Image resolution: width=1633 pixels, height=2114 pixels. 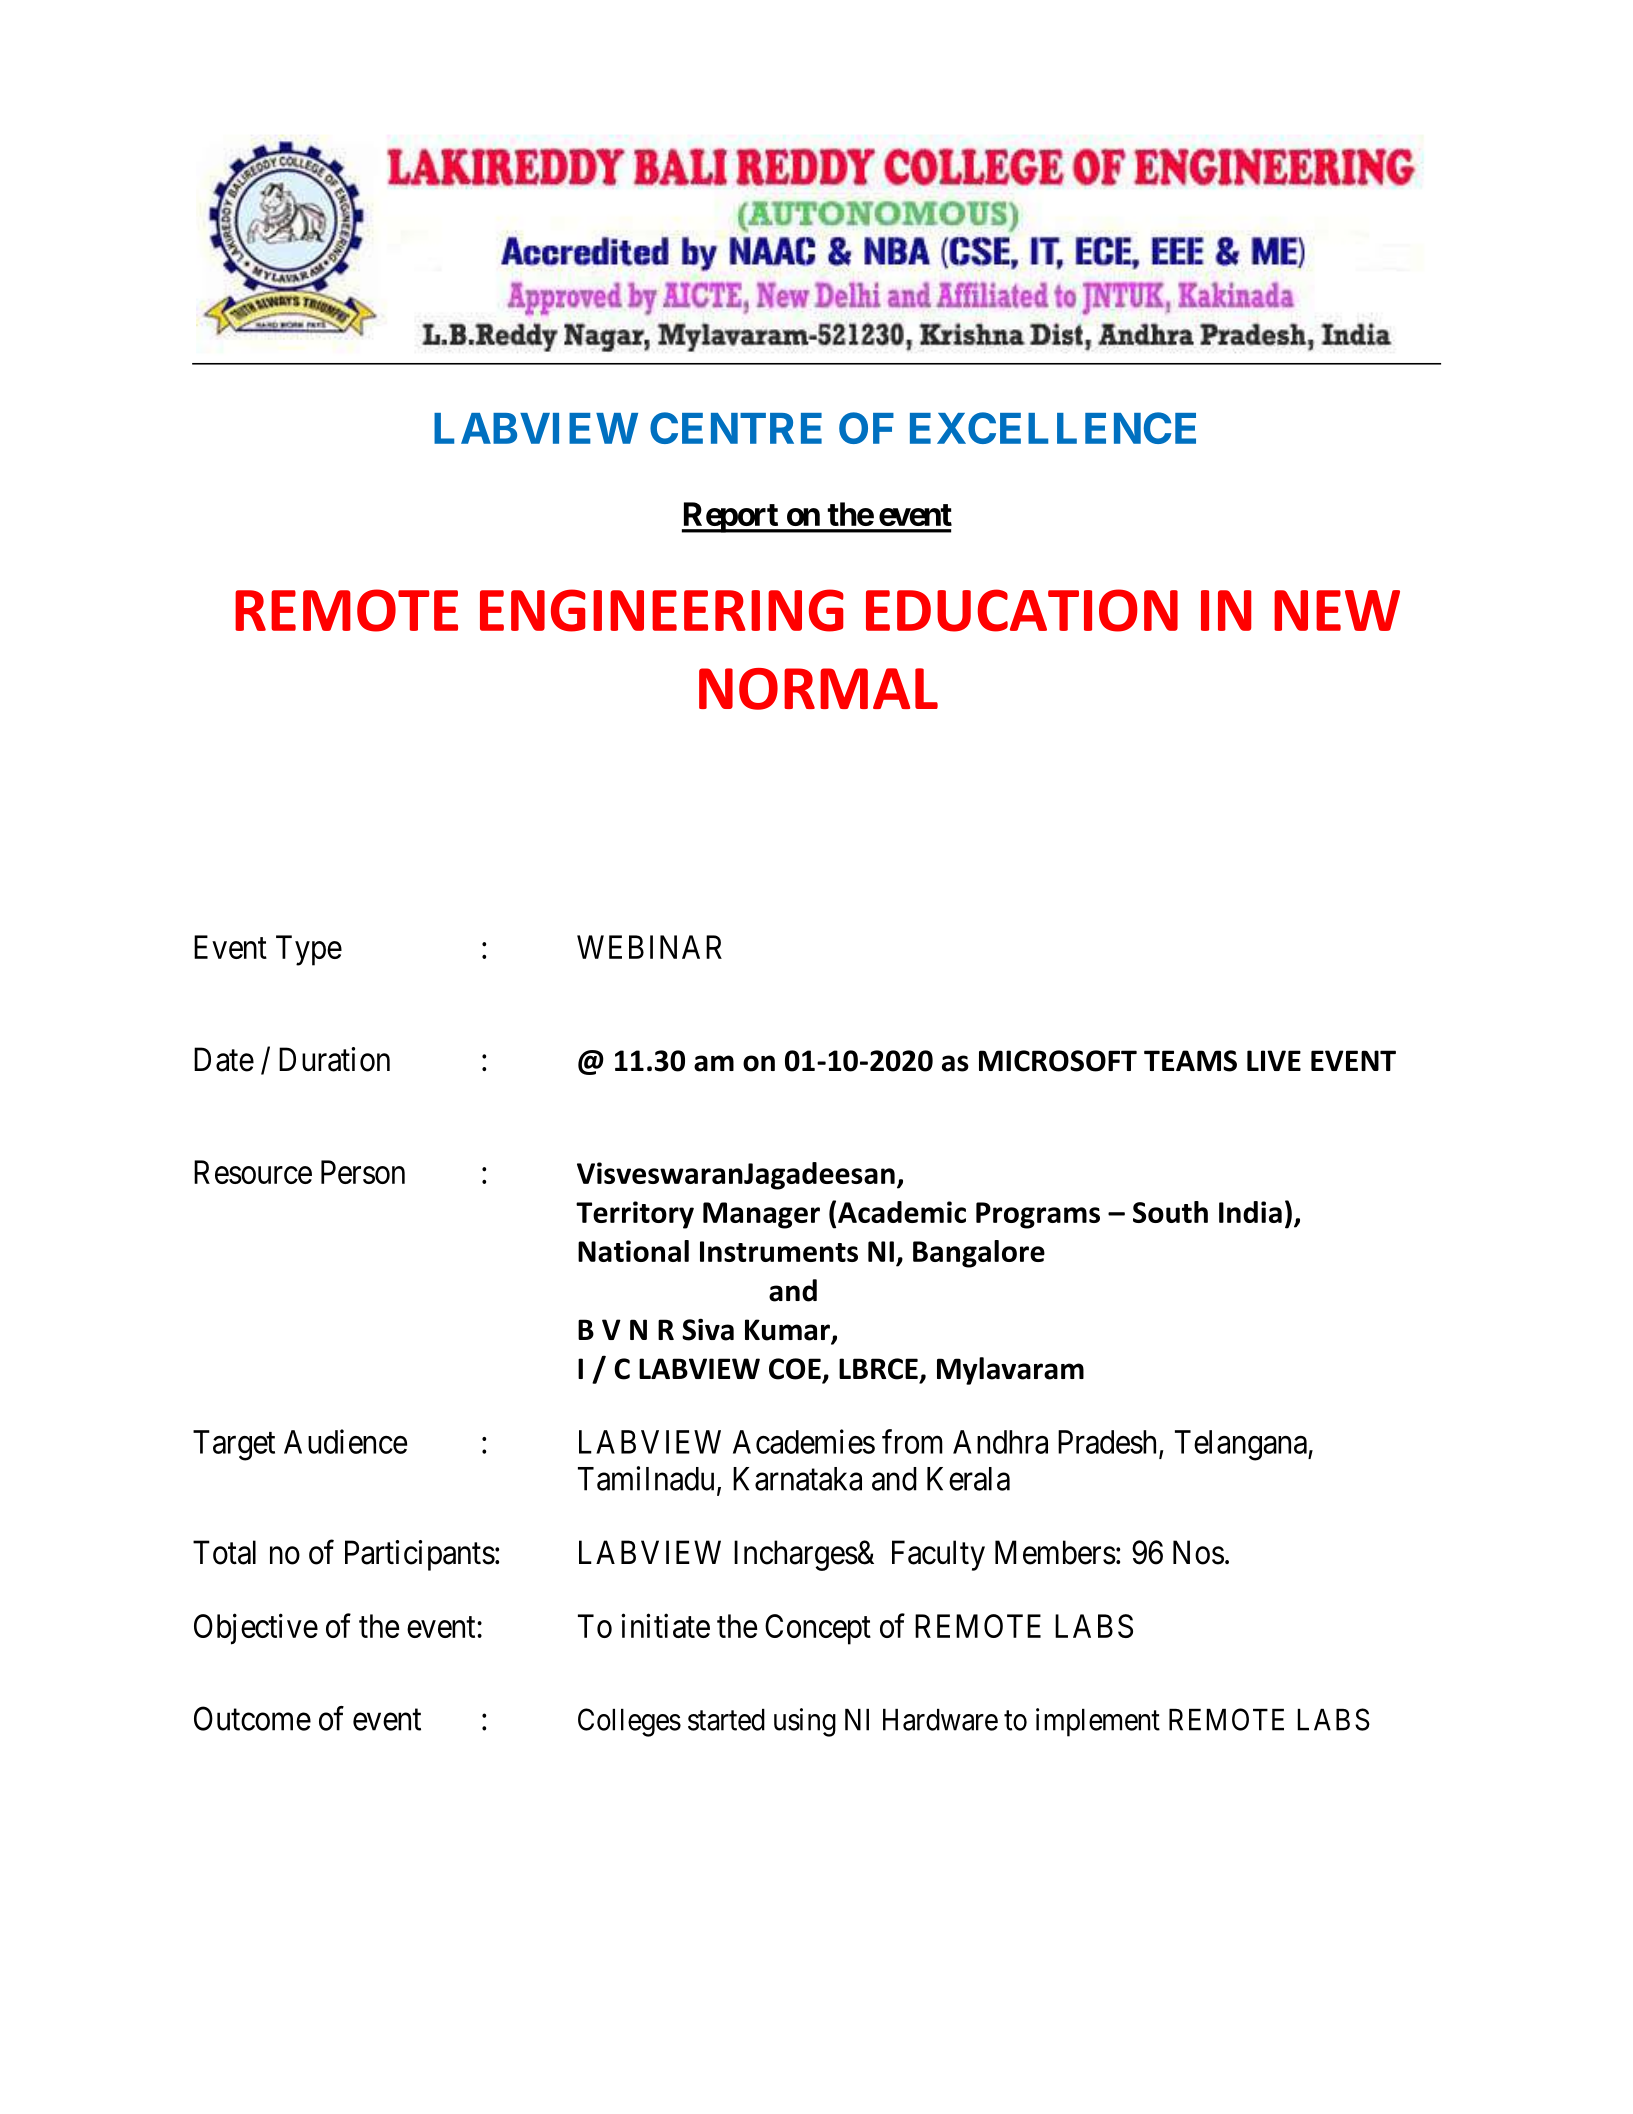 What do you see at coordinates (818, 689) in the screenshot?
I see `NORMAL` at bounding box center [818, 689].
